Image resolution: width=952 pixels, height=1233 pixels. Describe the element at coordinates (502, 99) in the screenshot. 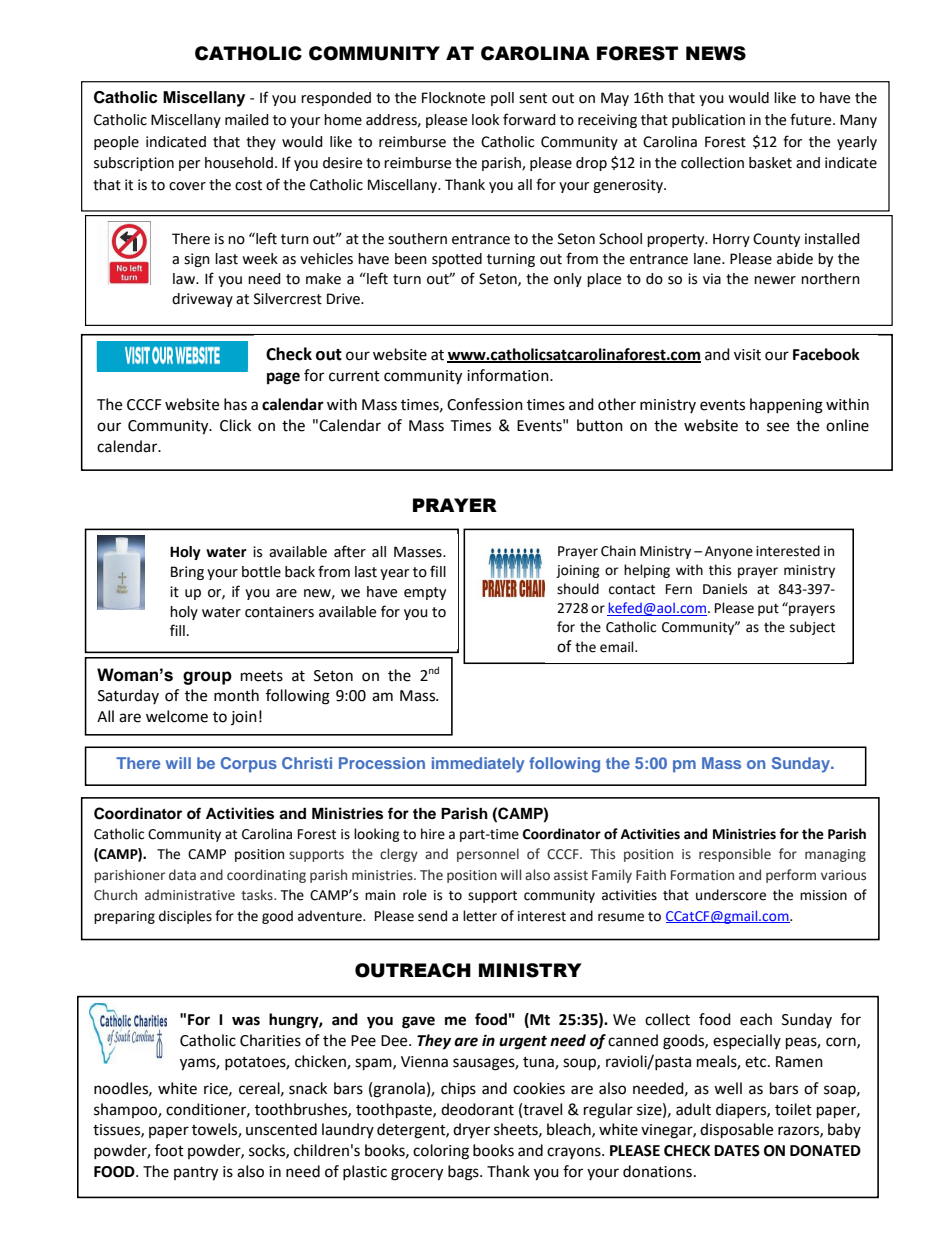

I see `poll` at that location.
